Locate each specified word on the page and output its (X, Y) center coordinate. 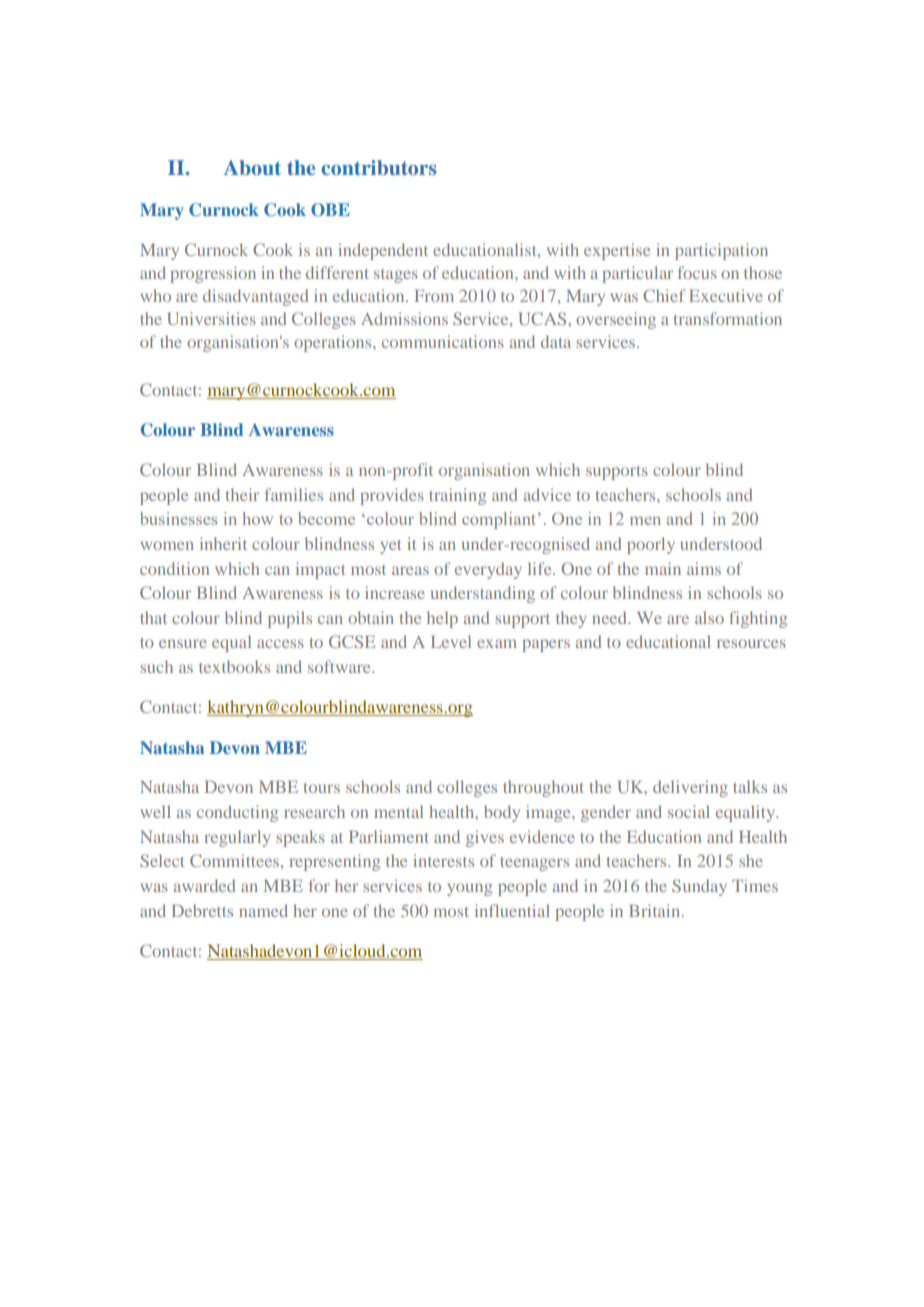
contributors (378, 167)
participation (721, 251)
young (469, 889)
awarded (204, 885)
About (252, 167)
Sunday (699, 887)
